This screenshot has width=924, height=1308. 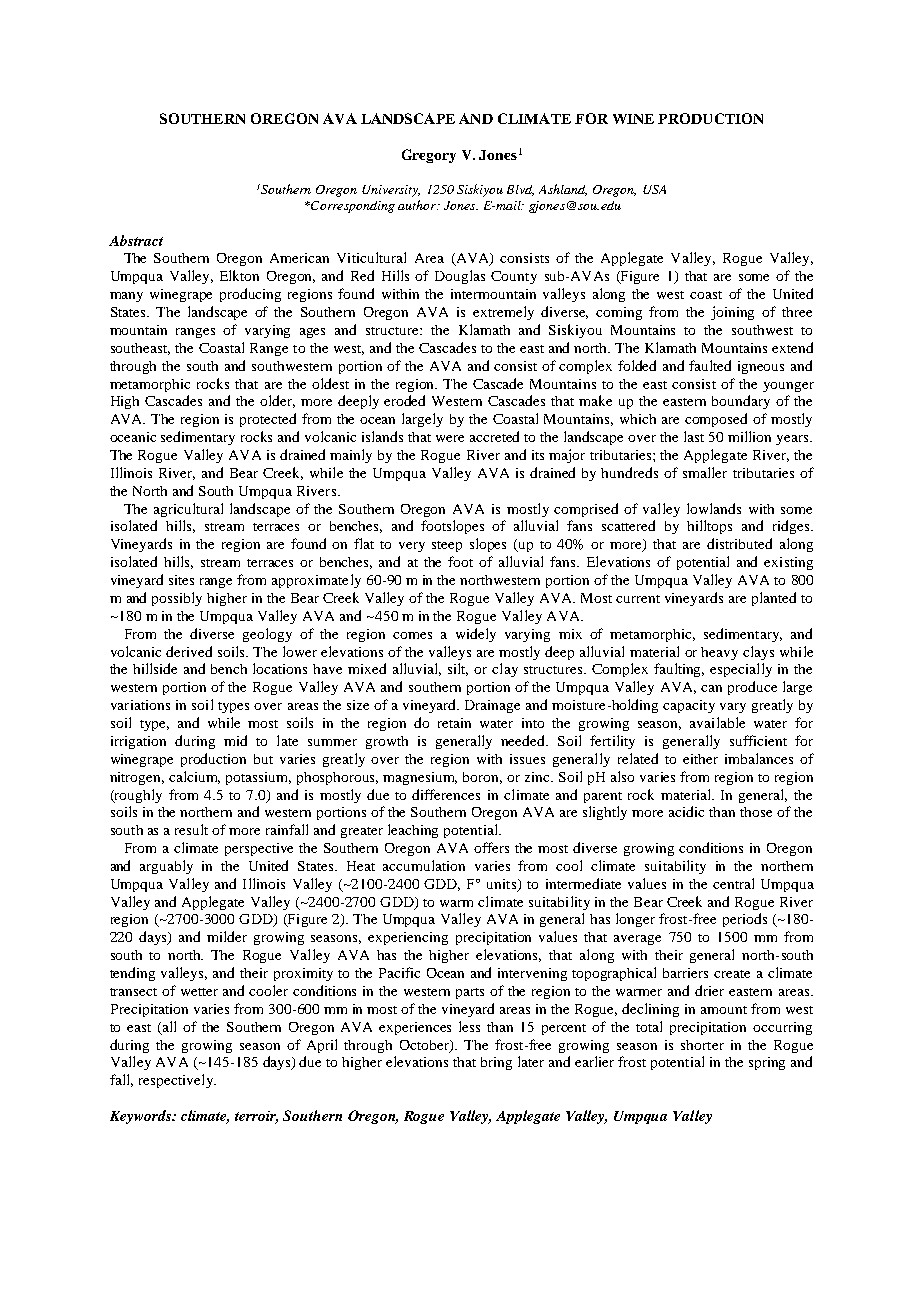 What do you see at coordinates (136, 240) in the screenshot?
I see `Abstract` at bounding box center [136, 240].
